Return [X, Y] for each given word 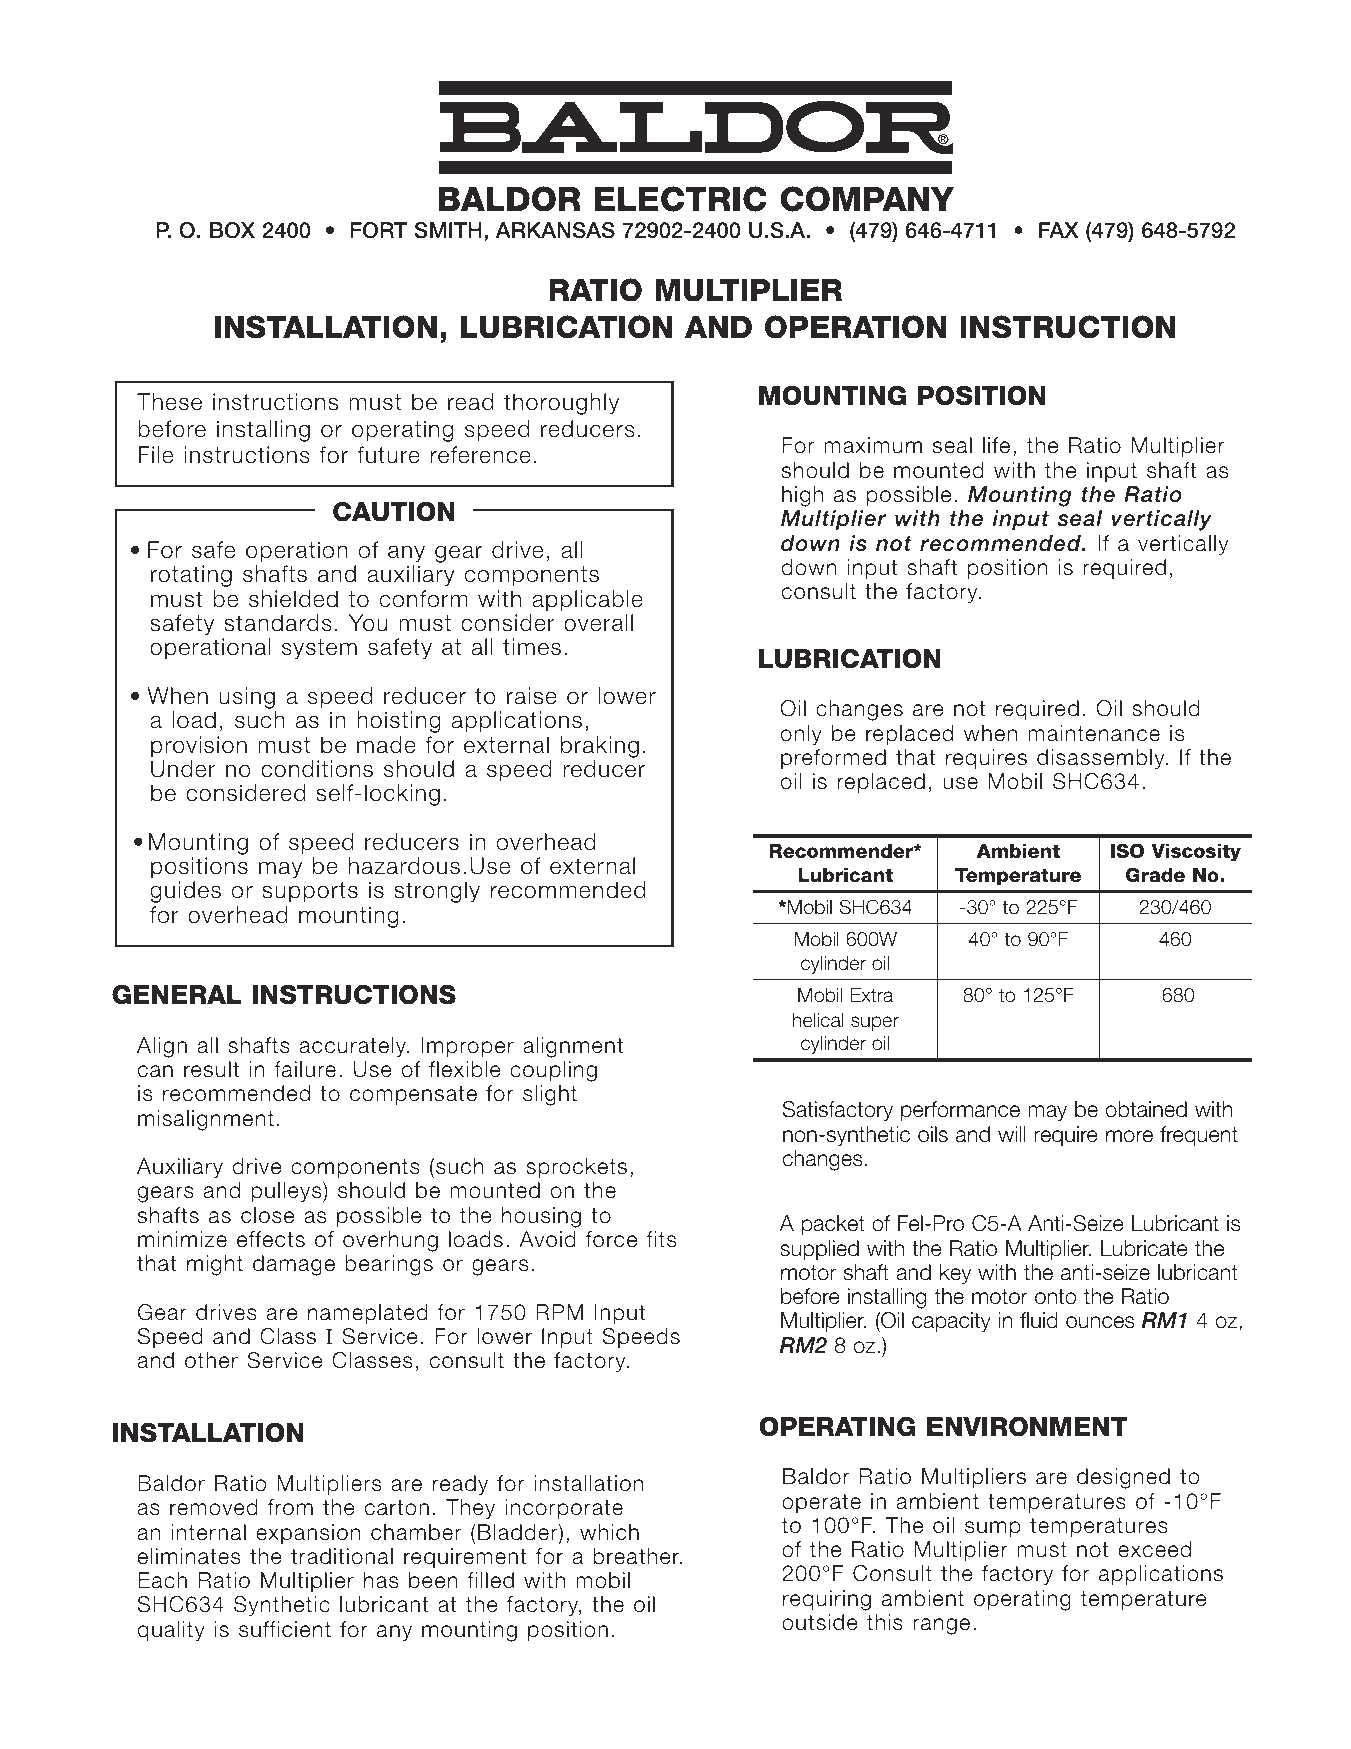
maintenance [1094, 733]
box [232, 230]
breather [637, 1556]
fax [1059, 230]
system [319, 649]
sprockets [576, 1168]
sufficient [285, 1629]
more [1129, 1136]
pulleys [287, 1192]
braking [600, 747]
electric [681, 199]
